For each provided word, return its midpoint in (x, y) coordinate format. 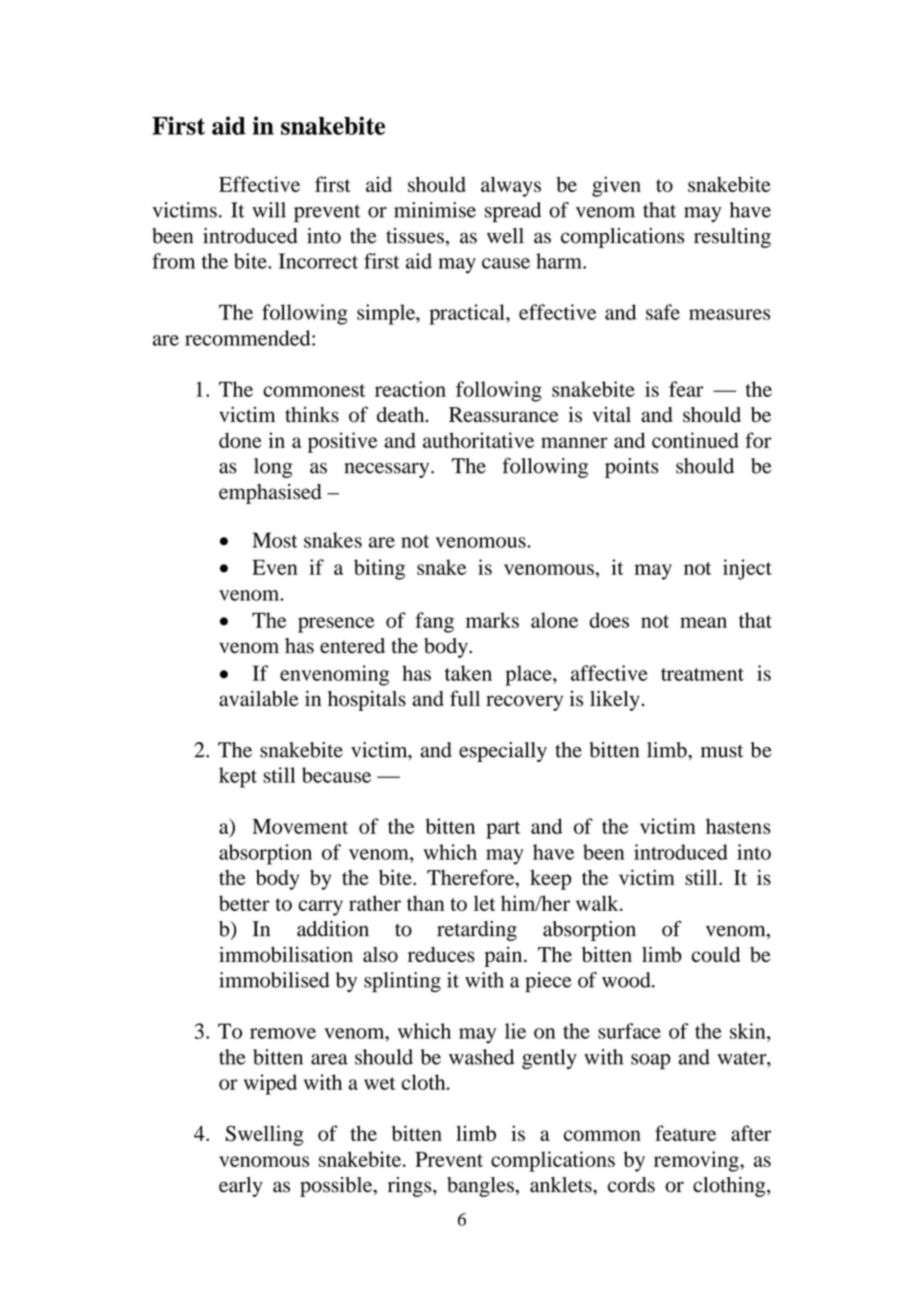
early (241, 1187)
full (465, 698)
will (269, 210)
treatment (702, 674)
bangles (480, 1187)
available (258, 698)
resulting (732, 238)
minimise (435, 210)
